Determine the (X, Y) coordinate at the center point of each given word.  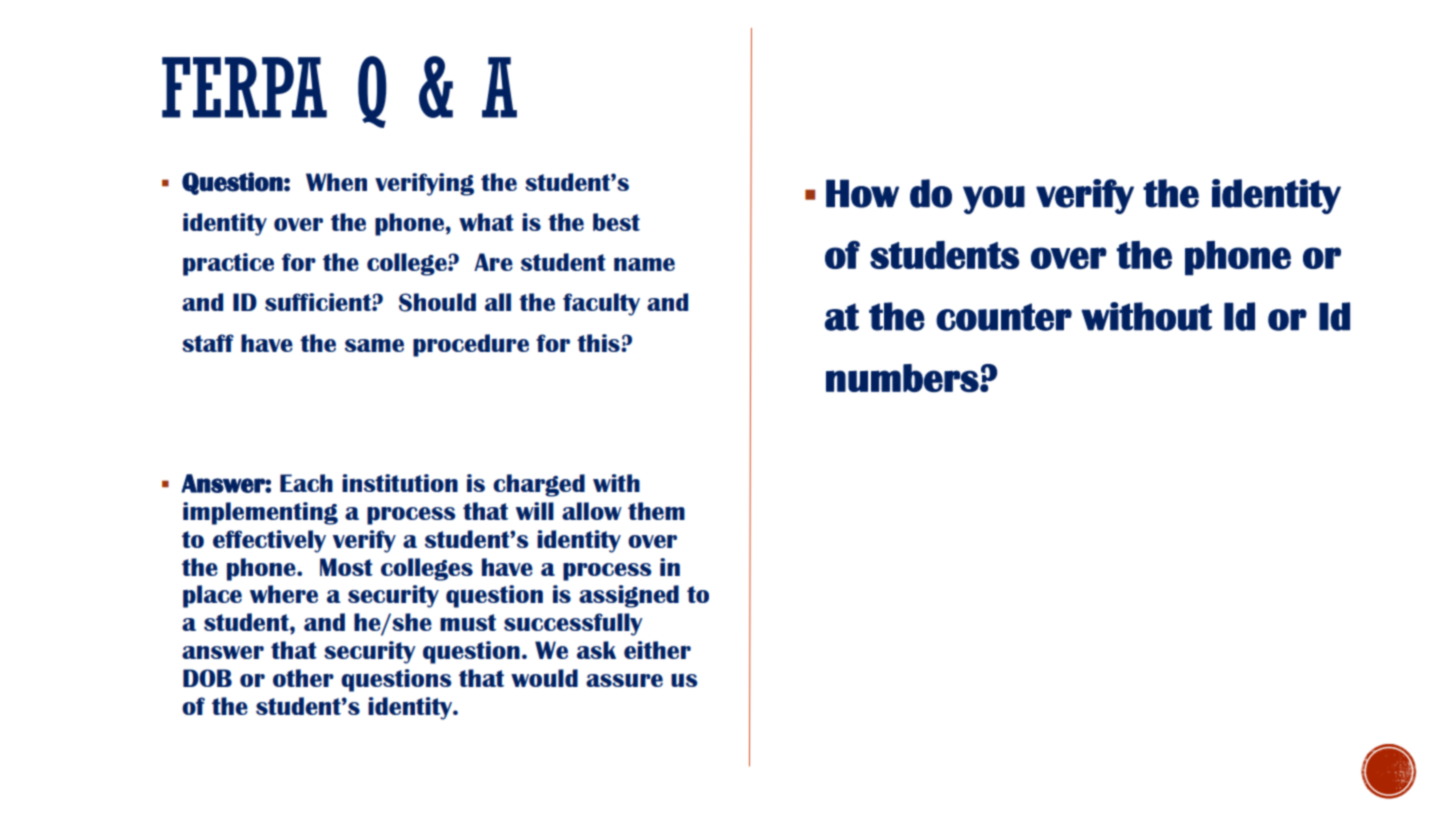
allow (592, 511)
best (616, 222)
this (599, 343)
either (657, 650)
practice (228, 264)
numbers (903, 378)
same (374, 345)
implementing (260, 513)
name (644, 264)
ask (596, 650)
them (656, 511)
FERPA (244, 87)
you (994, 200)
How (862, 193)
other (303, 678)
